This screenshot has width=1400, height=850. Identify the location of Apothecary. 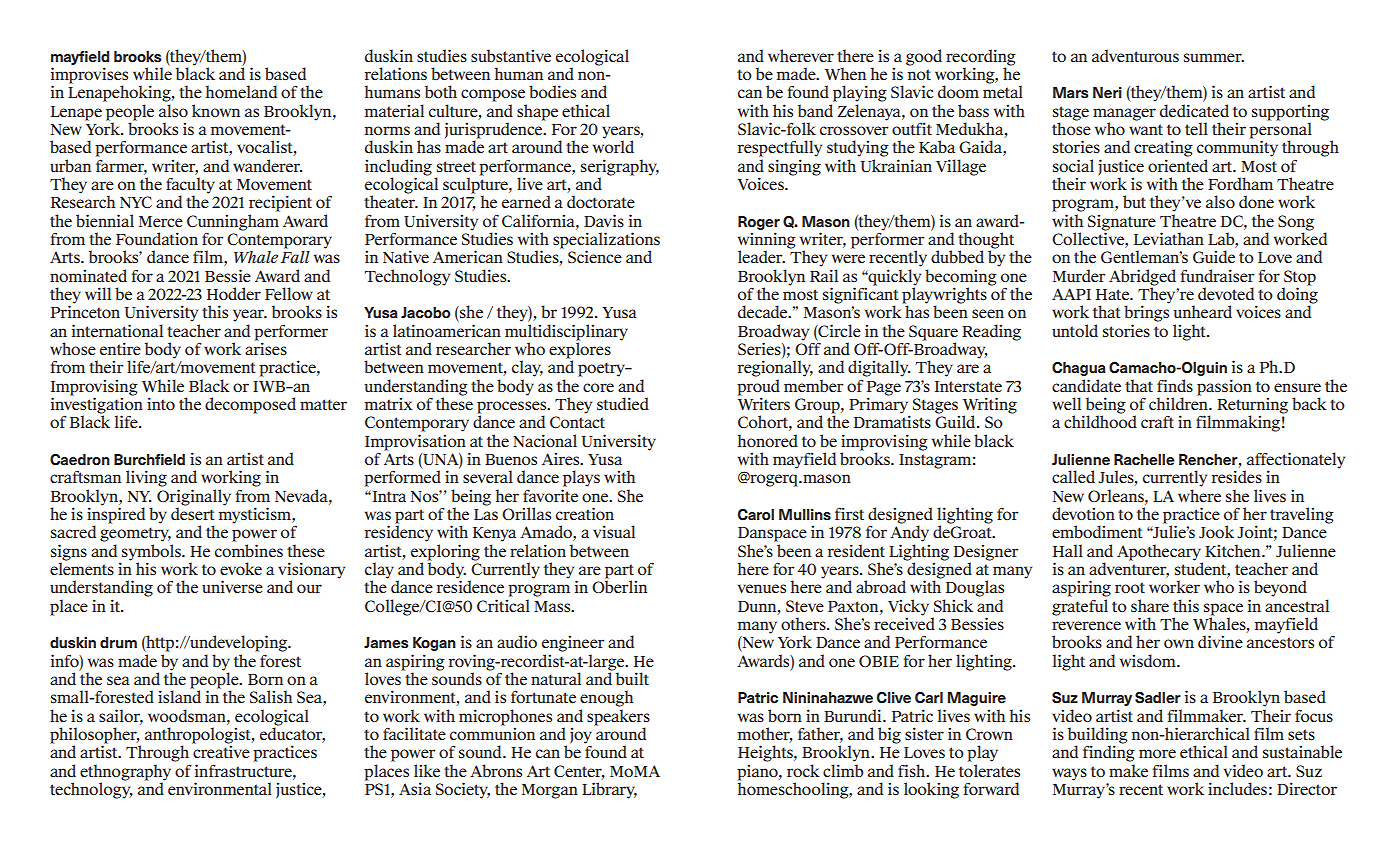
(1160, 553).
